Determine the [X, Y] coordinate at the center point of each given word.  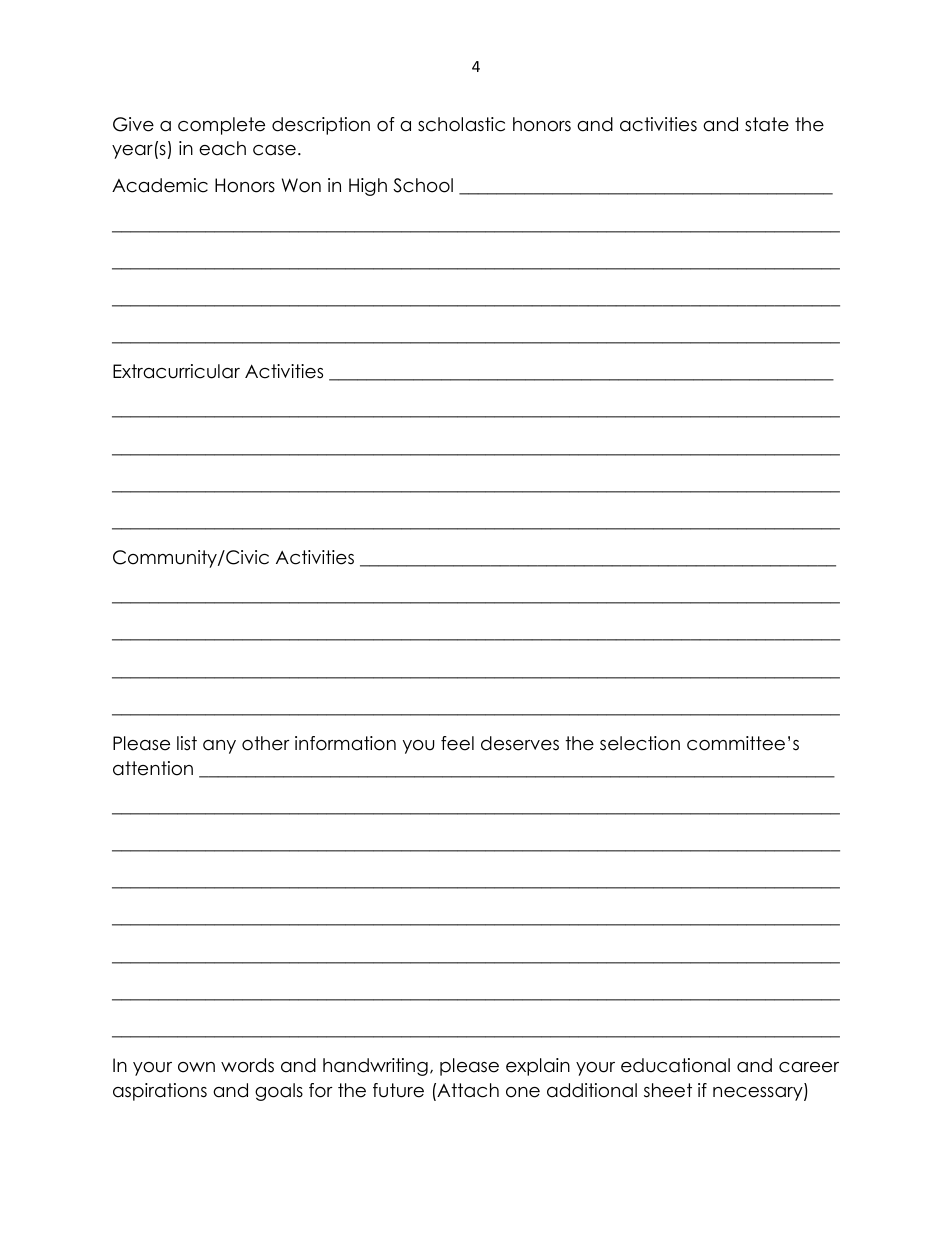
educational [675, 1065]
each [222, 148]
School [423, 185]
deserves [520, 743]
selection [640, 743]
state [767, 124]
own [196, 1067]
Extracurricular [176, 371]
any [219, 747]
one [523, 1092]
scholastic [461, 124]
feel [457, 743]
